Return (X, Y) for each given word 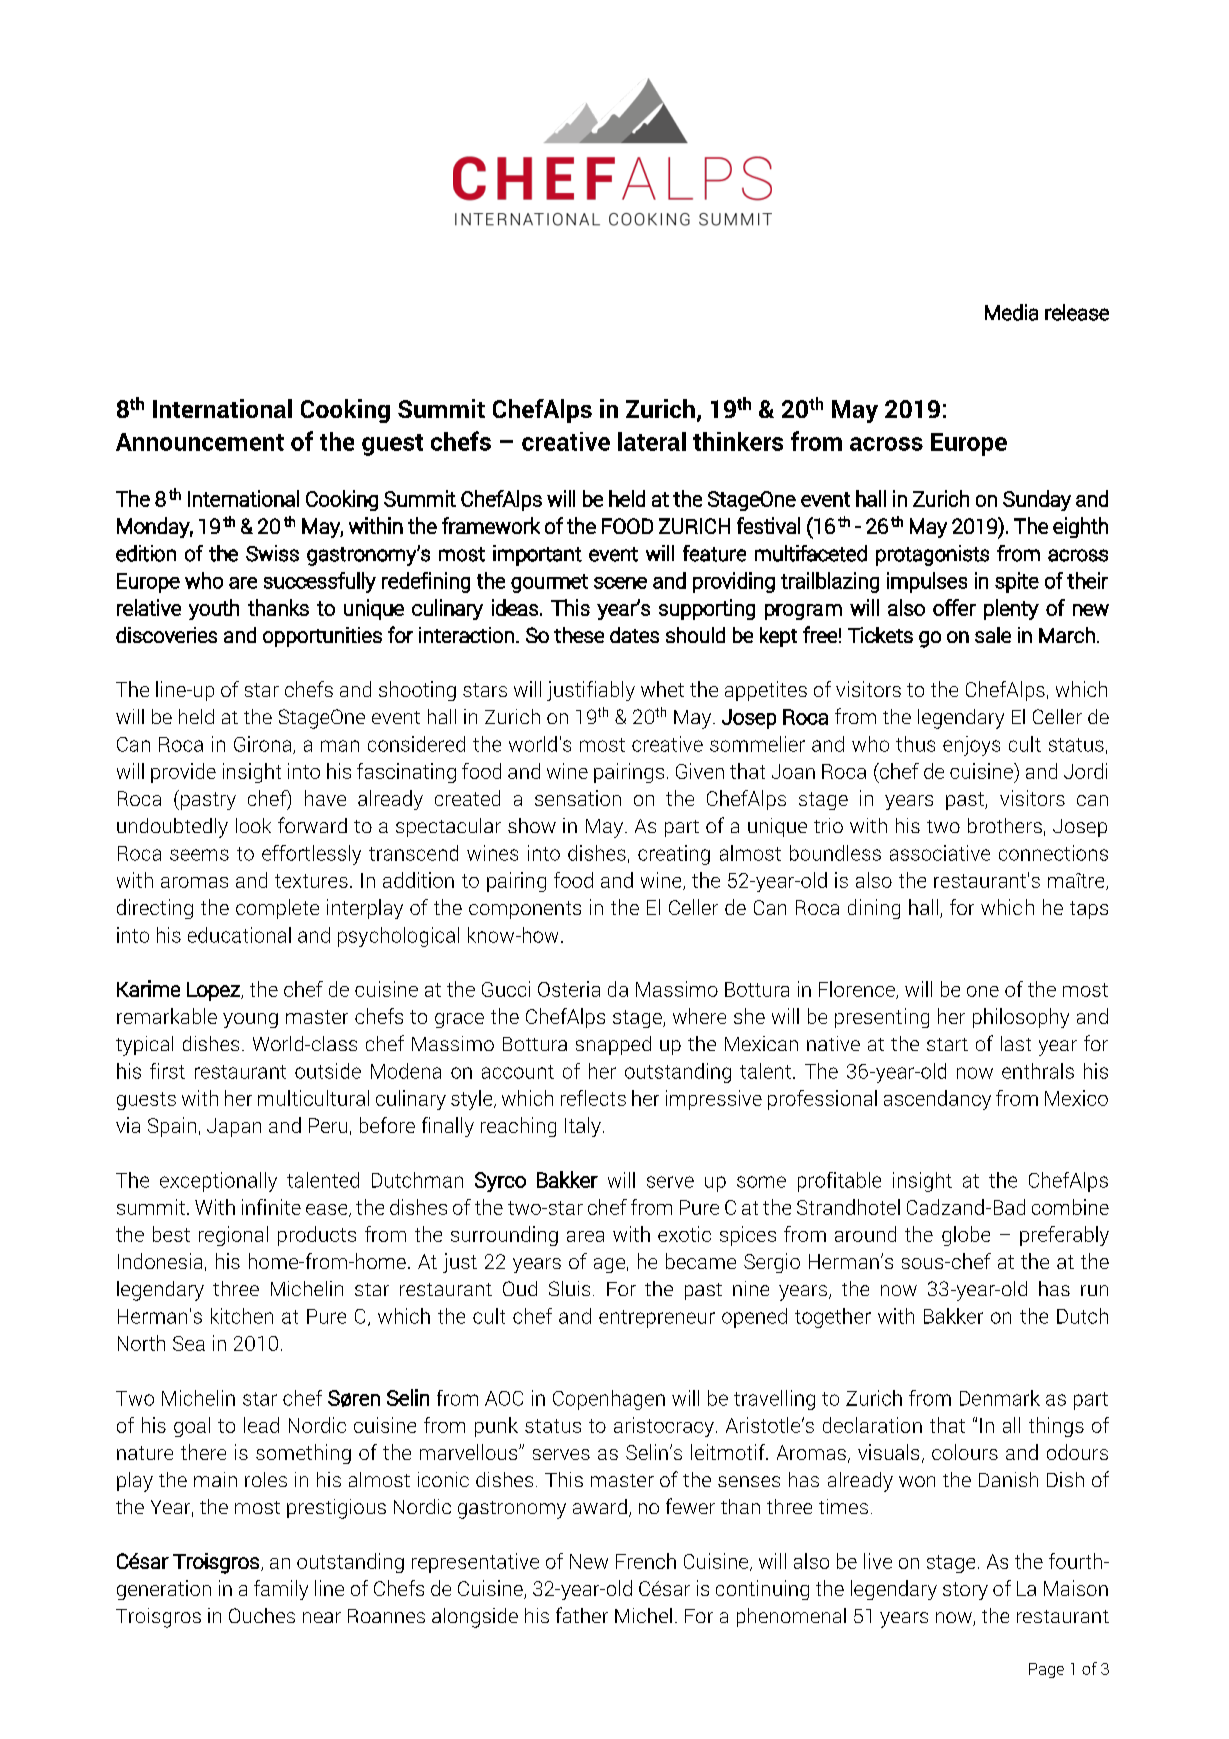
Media (1011, 312)
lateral (652, 441)
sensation (578, 798)
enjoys (971, 746)
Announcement (200, 442)
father (582, 1615)
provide (183, 773)
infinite (271, 1207)
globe (966, 1236)
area (585, 1236)
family (281, 1590)
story (965, 1591)
